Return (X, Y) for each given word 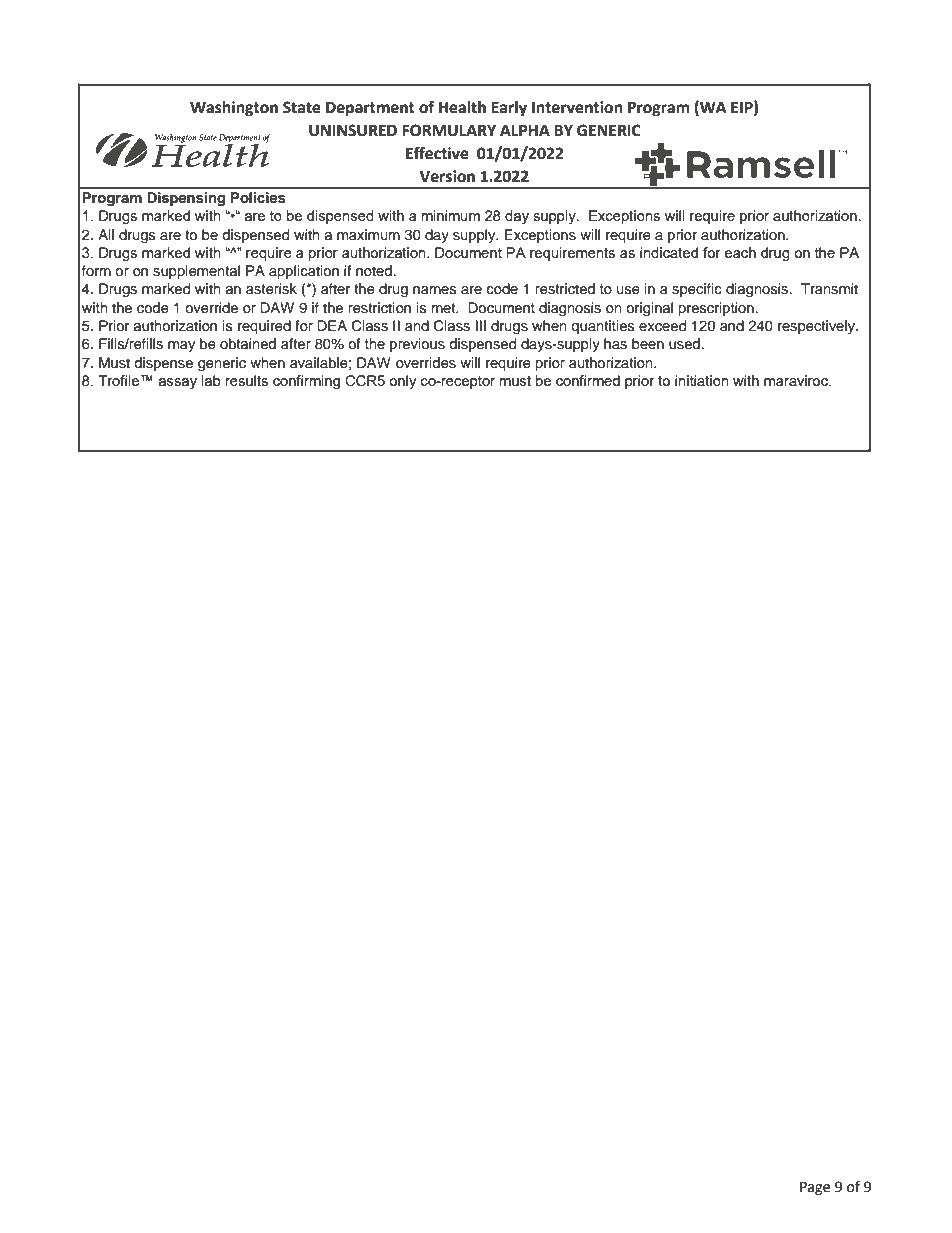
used (684, 344)
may (181, 346)
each (740, 252)
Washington (234, 109)
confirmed (588, 380)
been (648, 343)
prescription (716, 309)
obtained (248, 344)
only (402, 382)
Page (815, 1188)
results (247, 380)
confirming (306, 382)
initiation (702, 380)
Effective (437, 153)
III (481, 325)
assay (177, 384)
